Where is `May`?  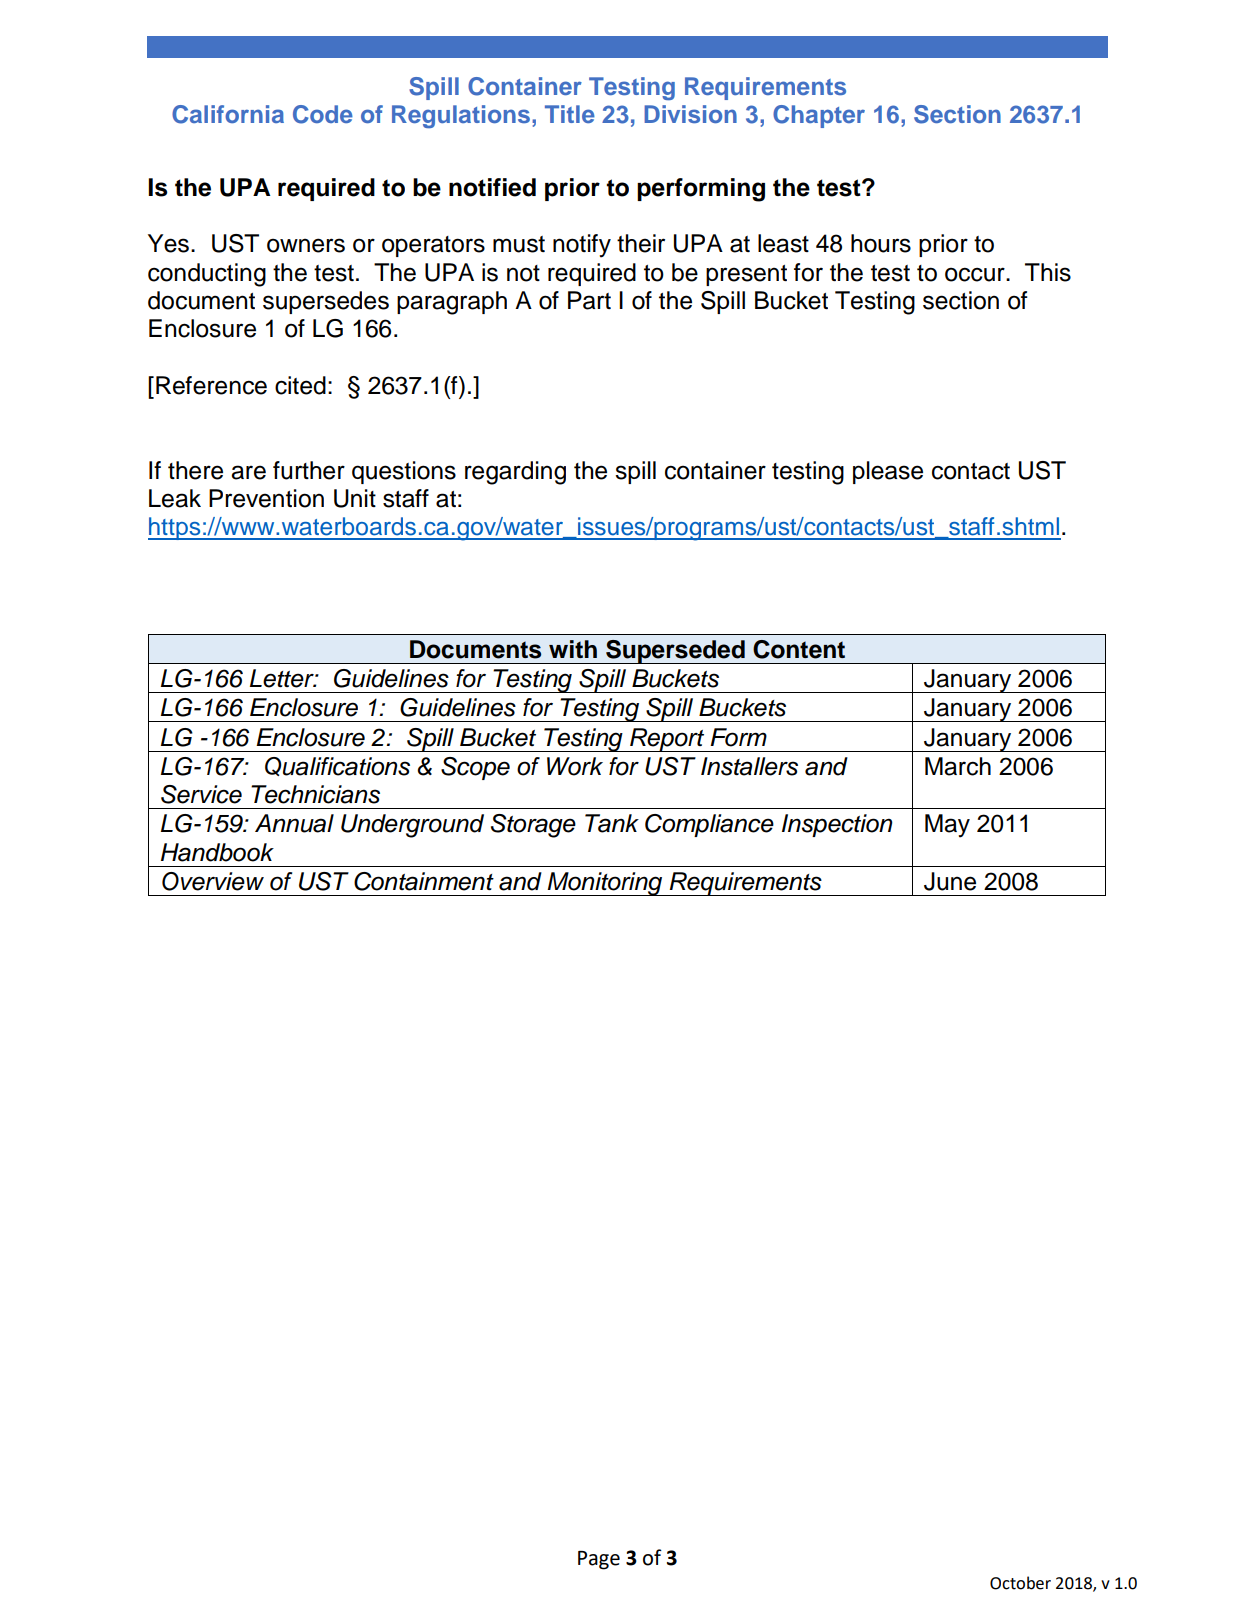 May is located at coordinates (947, 826).
